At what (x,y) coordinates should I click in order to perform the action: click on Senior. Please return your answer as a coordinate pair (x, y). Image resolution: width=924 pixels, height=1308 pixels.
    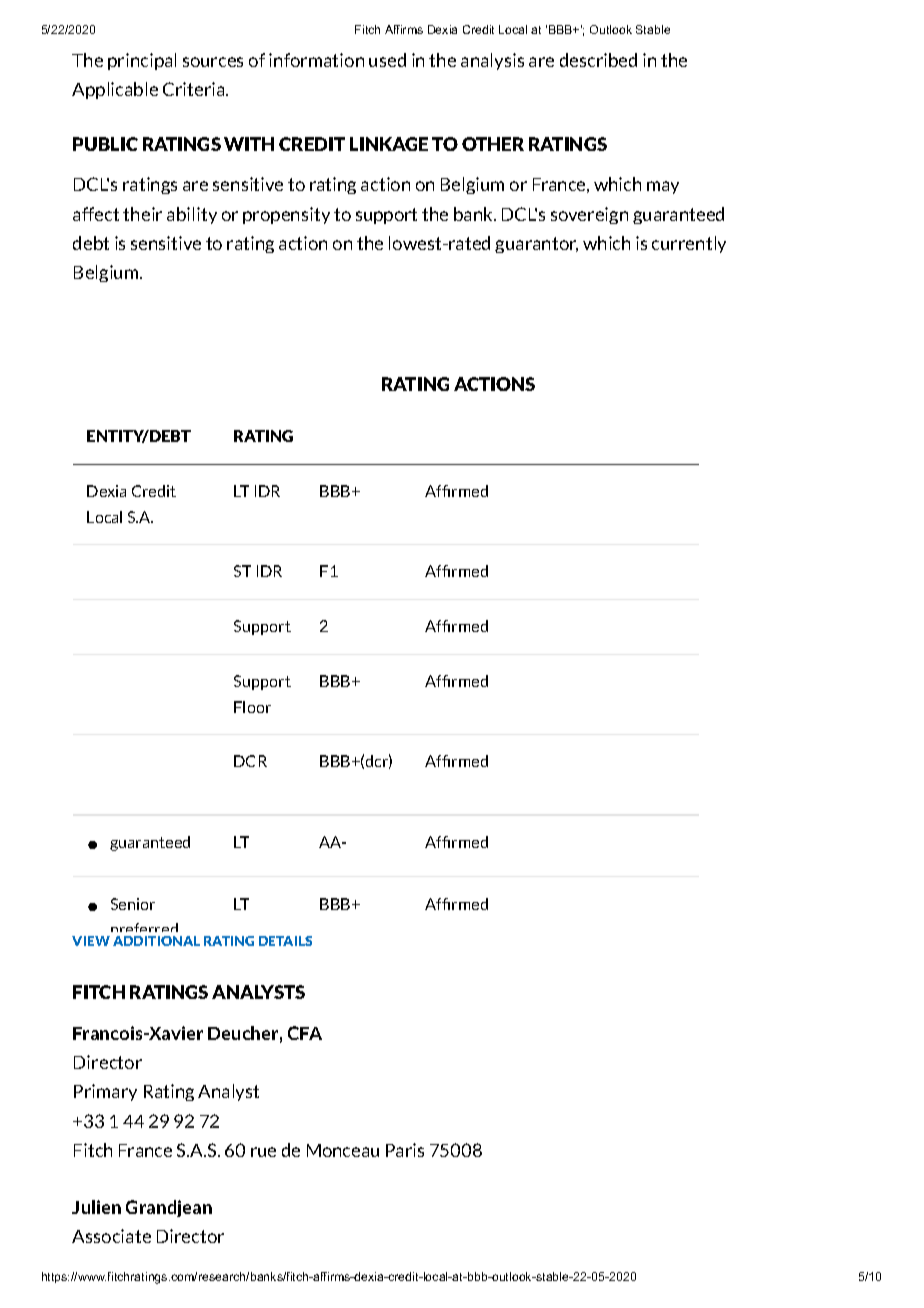
    Looking at the image, I should click on (133, 904).
